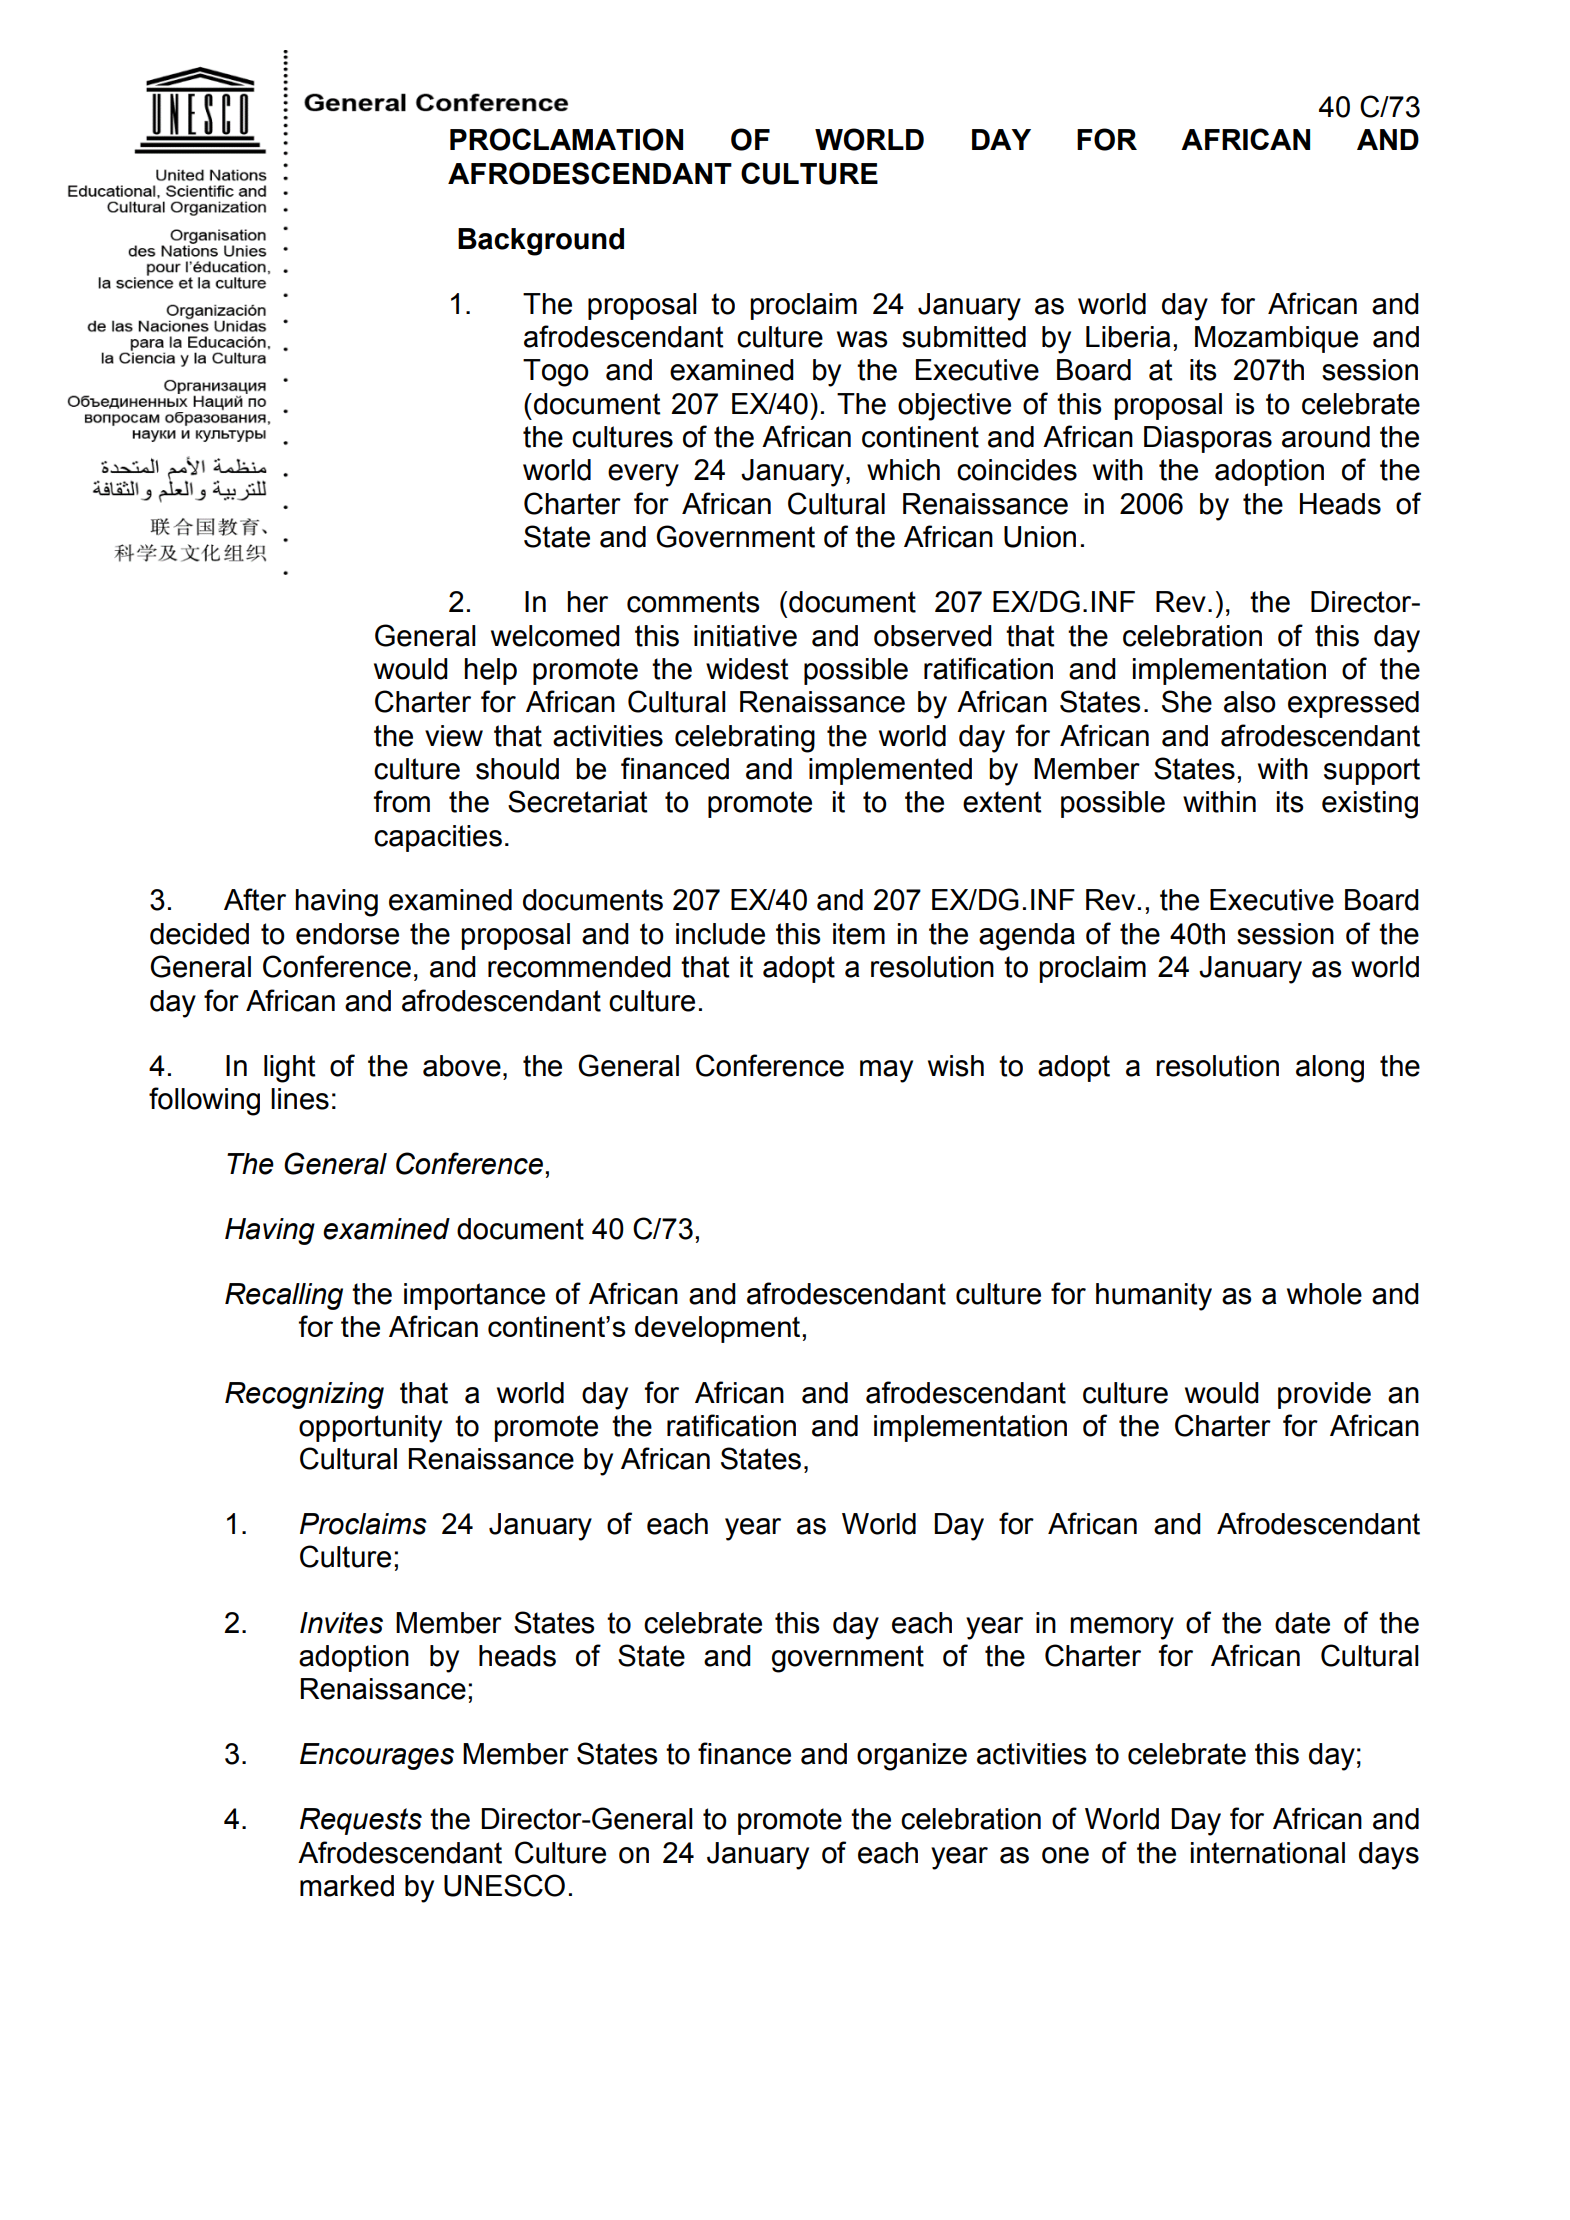 This screenshot has width=1570, height=2220. Describe the element at coordinates (862, 339) in the screenshot. I see `was` at that location.
